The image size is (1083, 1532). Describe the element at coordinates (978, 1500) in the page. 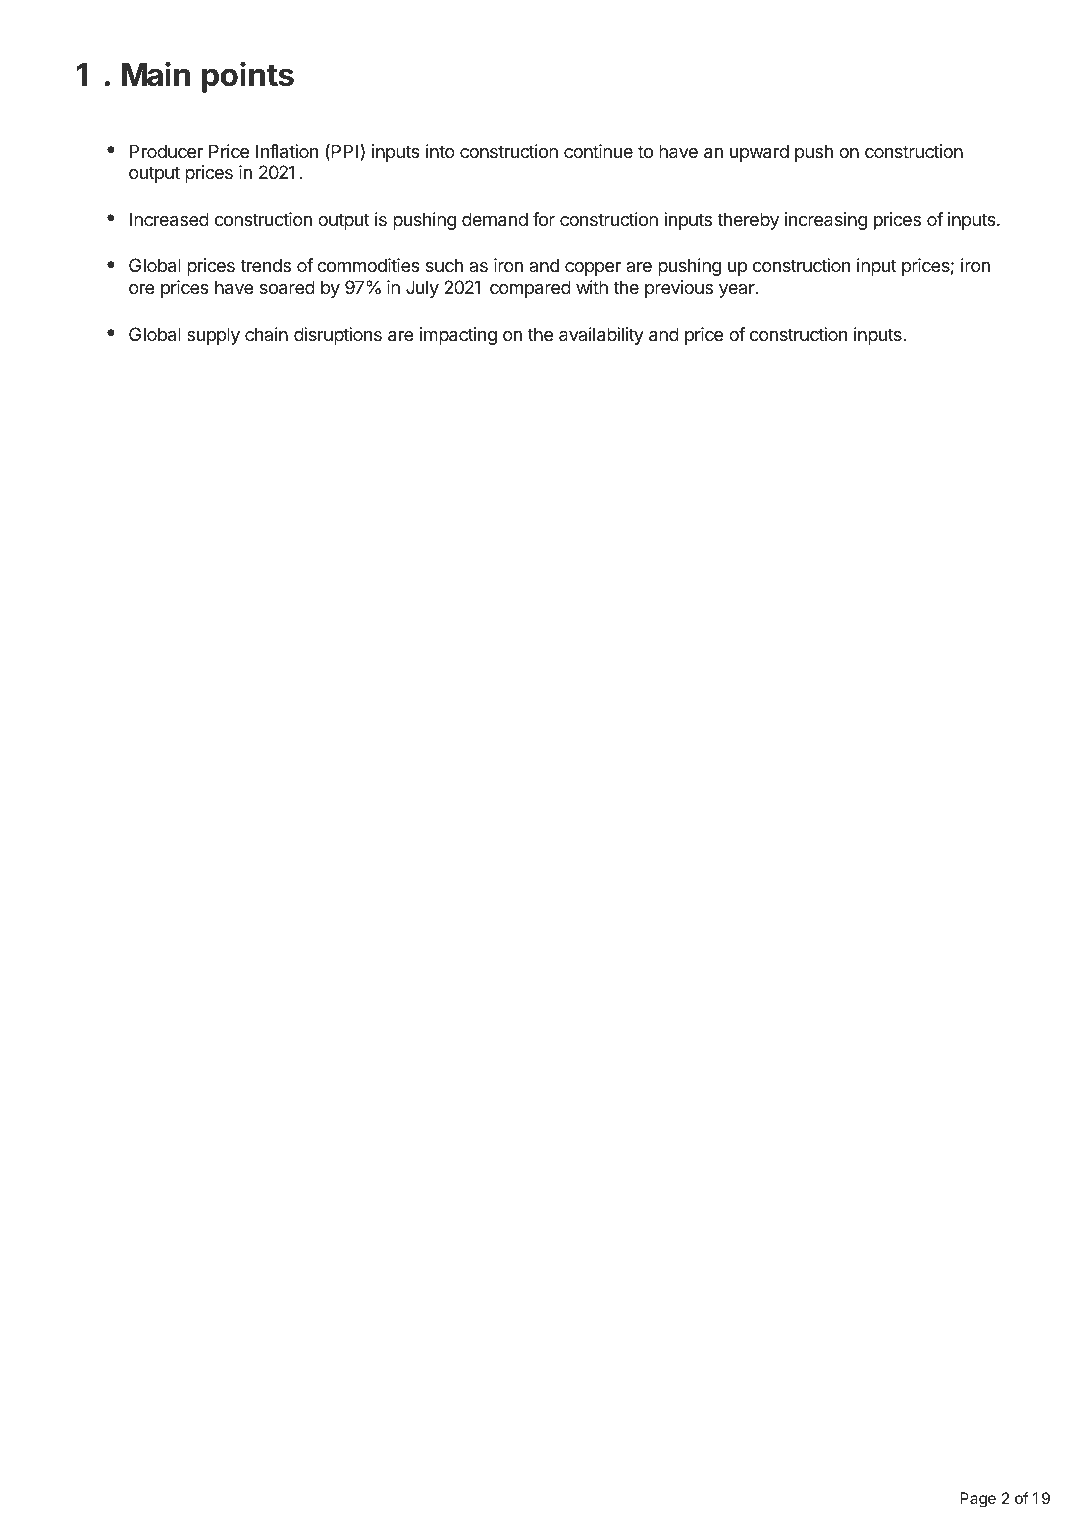

I see `Page` at that location.
